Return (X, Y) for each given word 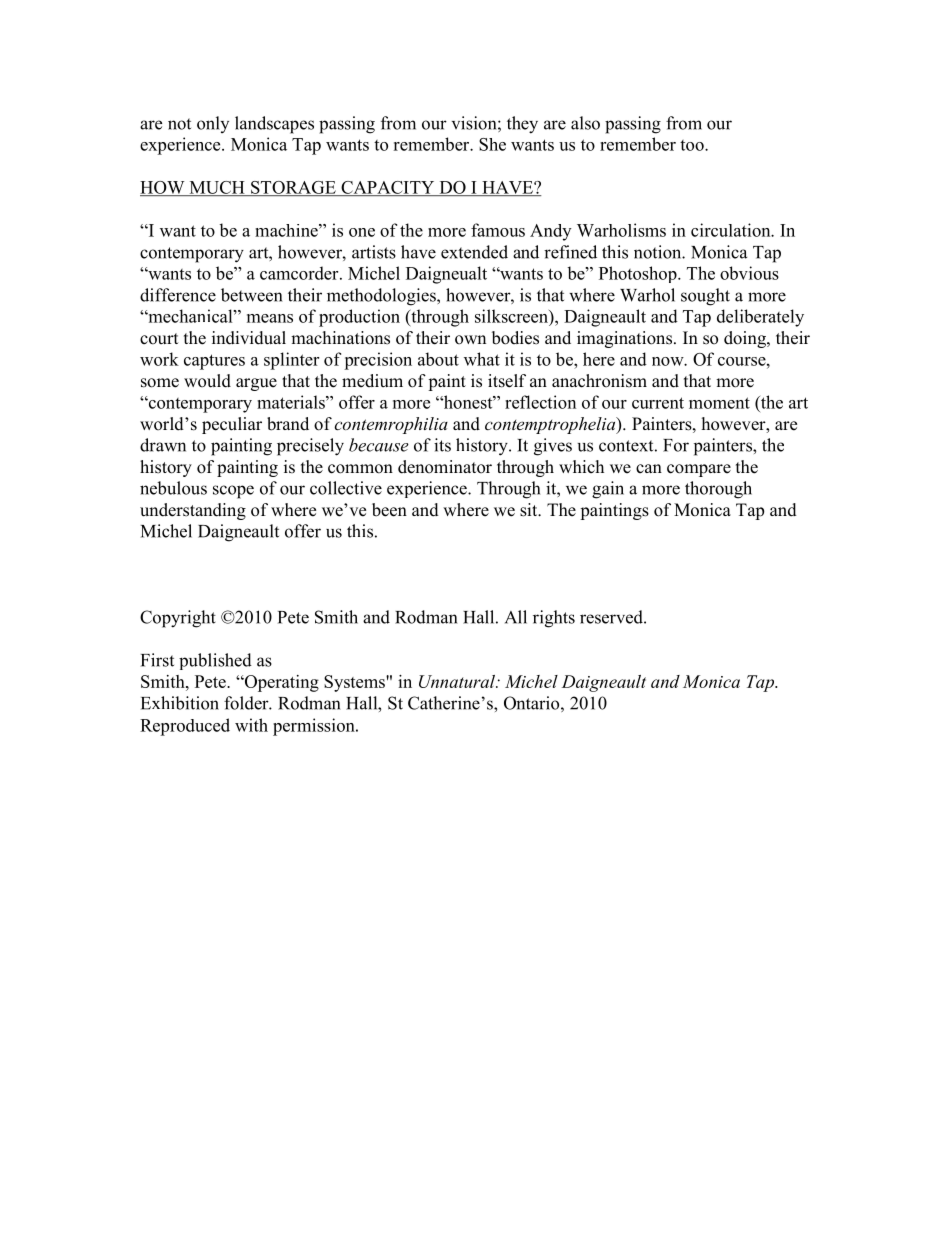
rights (554, 619)
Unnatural (458, 681)
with (251, 725)
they (522, 125)
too (693, 145)
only (213, 124)
